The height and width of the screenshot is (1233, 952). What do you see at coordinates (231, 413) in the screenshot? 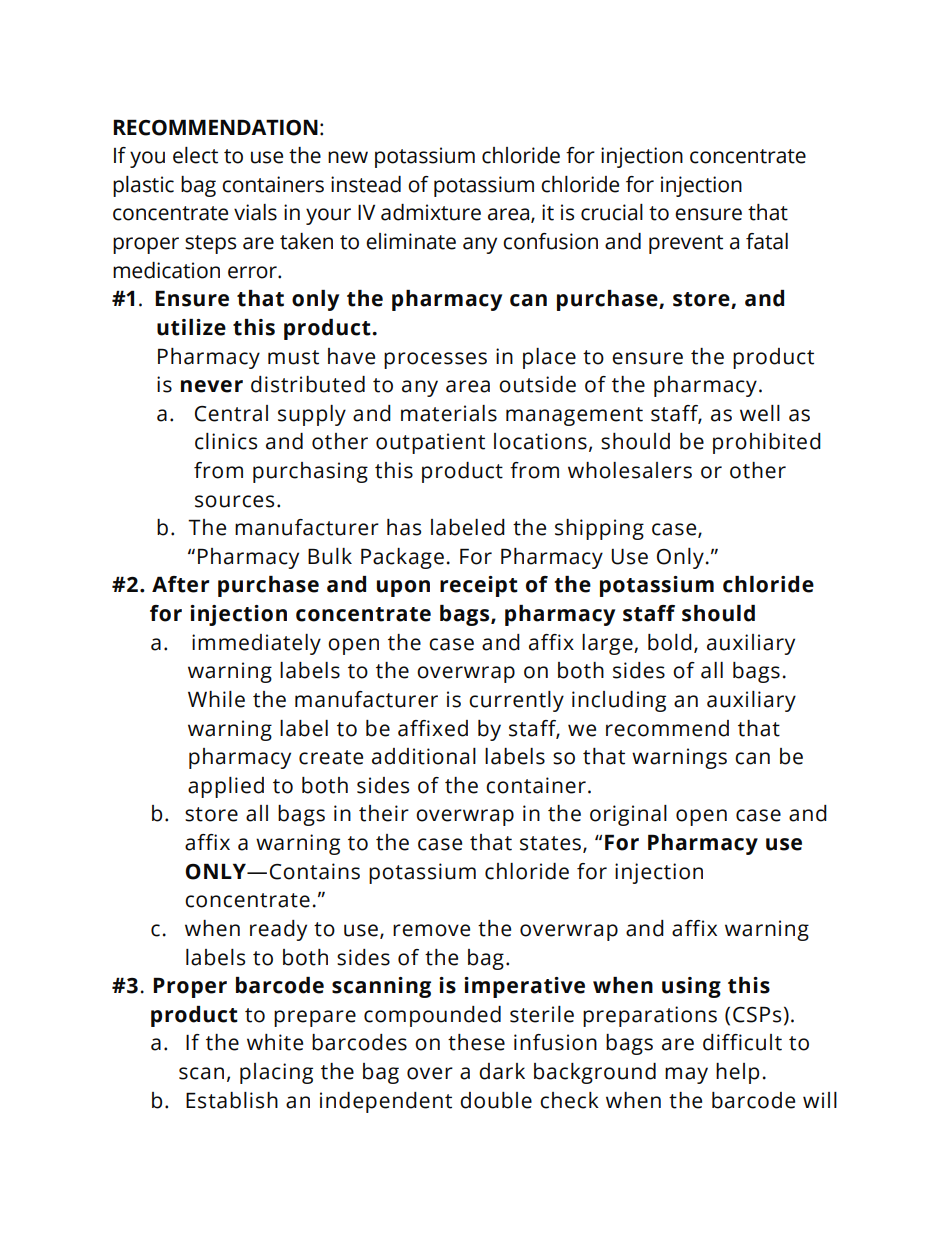
I see `Central` at bounding box center [231, 413].
